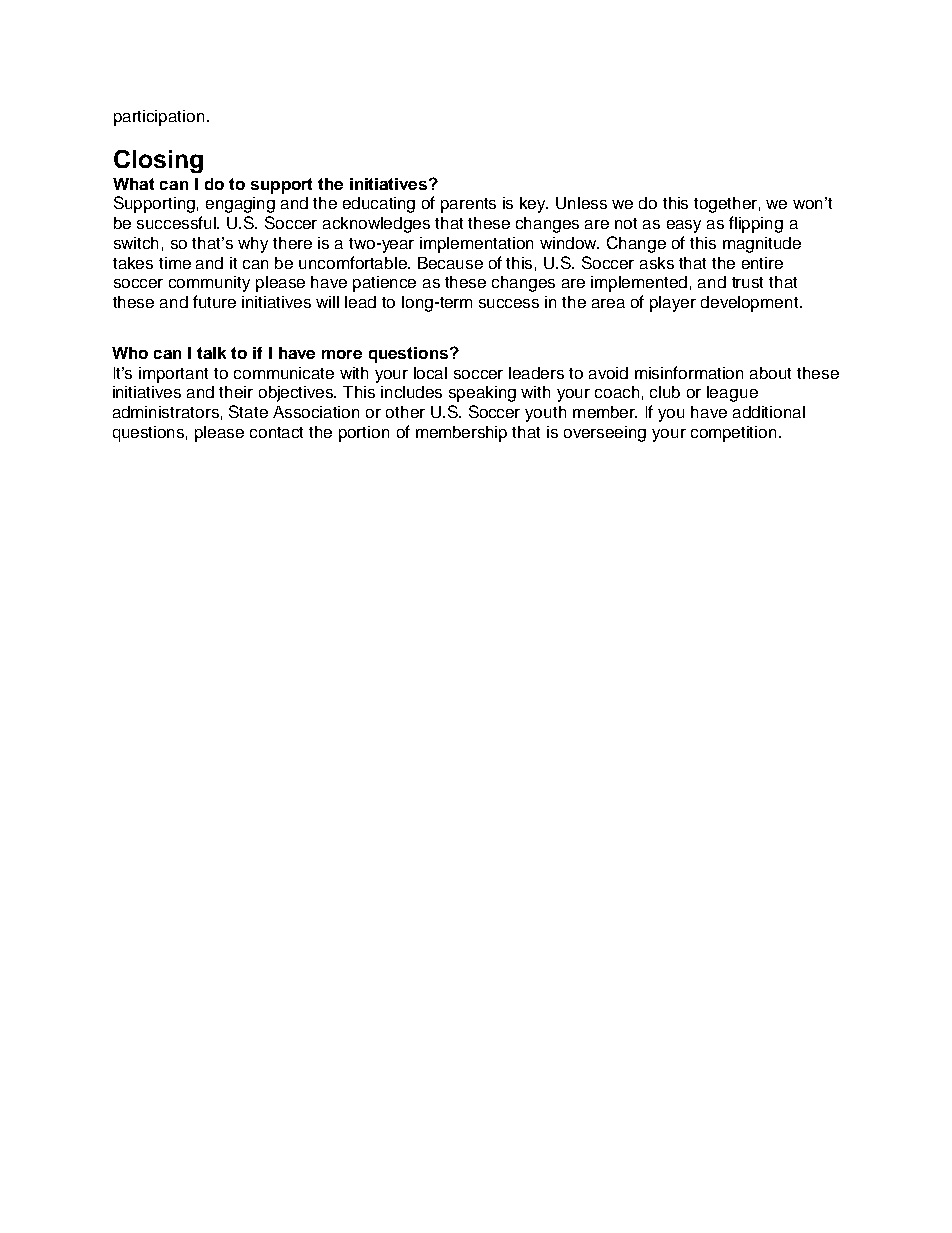 Image resolution: width=952 pixels, height=1233 pixels. I want to click on Unless, so click(581, 203).
